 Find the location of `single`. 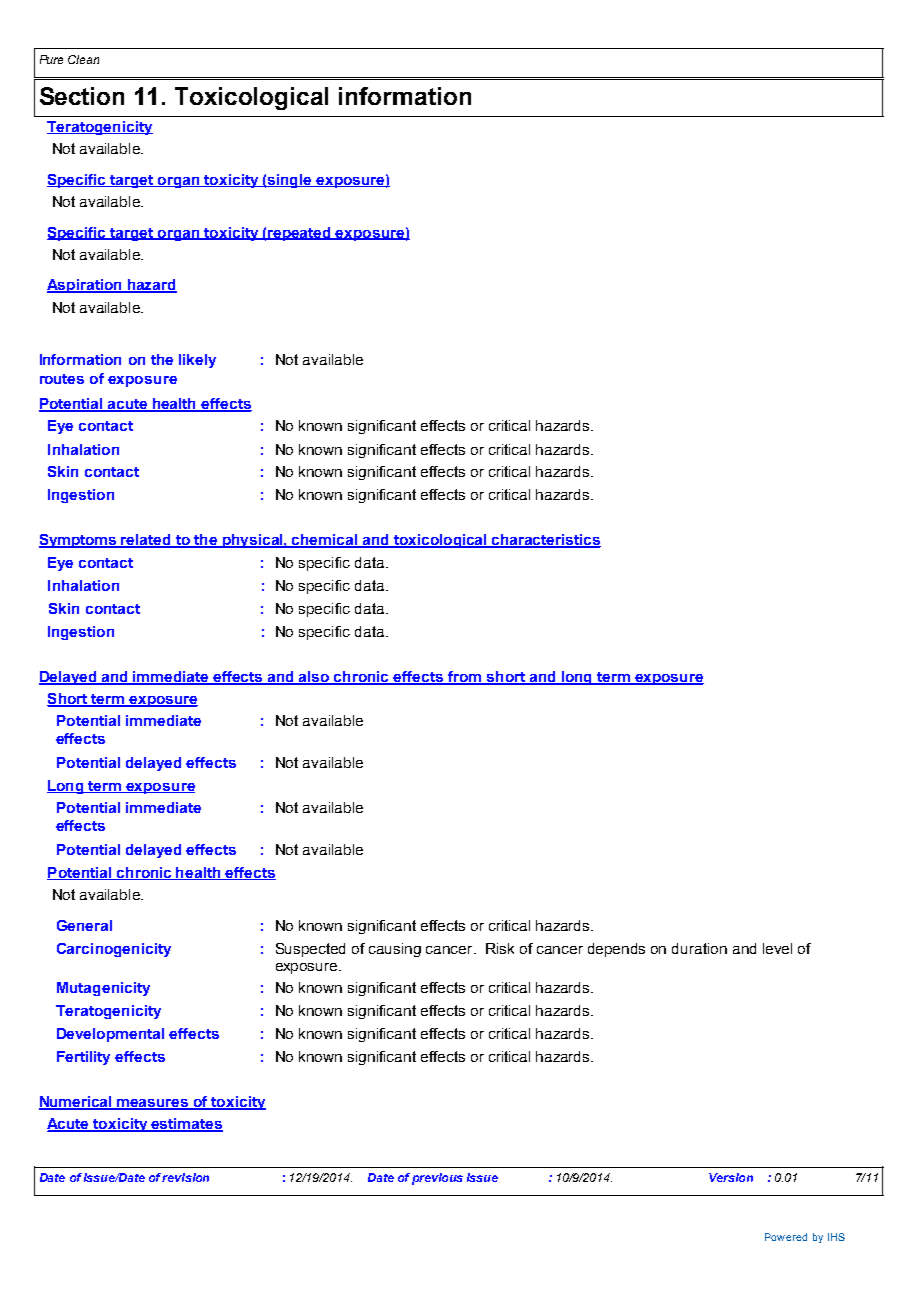

single is located at coordinates (290, 181).
